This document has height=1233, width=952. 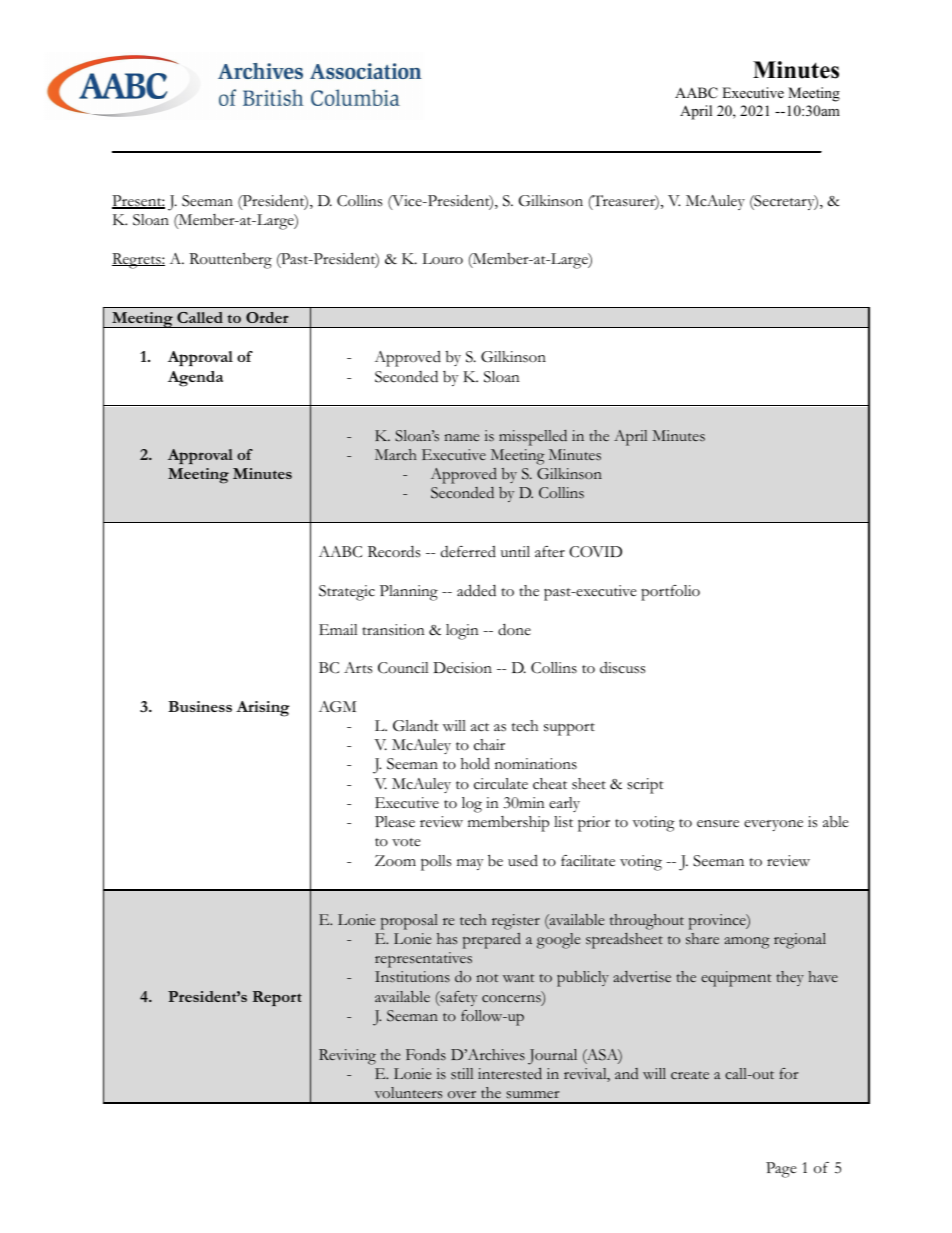 What do you see at coordinates (670, 593) in the document?
I see `portfolio` at bounding box center [670, 593].
